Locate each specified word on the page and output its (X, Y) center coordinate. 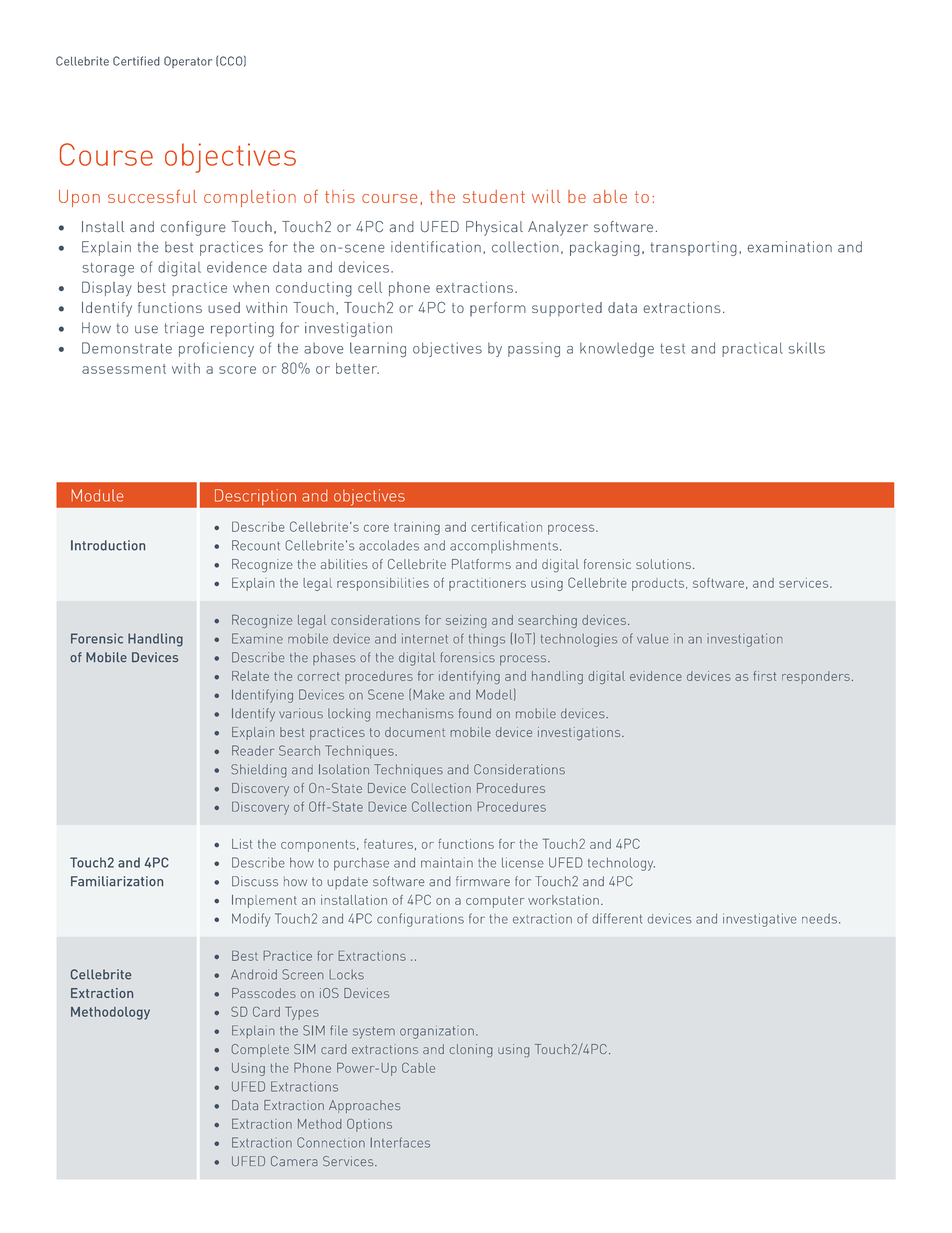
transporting (694, 248)
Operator (188, 62)
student (494, 196)
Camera (294, 1161)
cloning (470, 1050)
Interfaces (400, 1142)
